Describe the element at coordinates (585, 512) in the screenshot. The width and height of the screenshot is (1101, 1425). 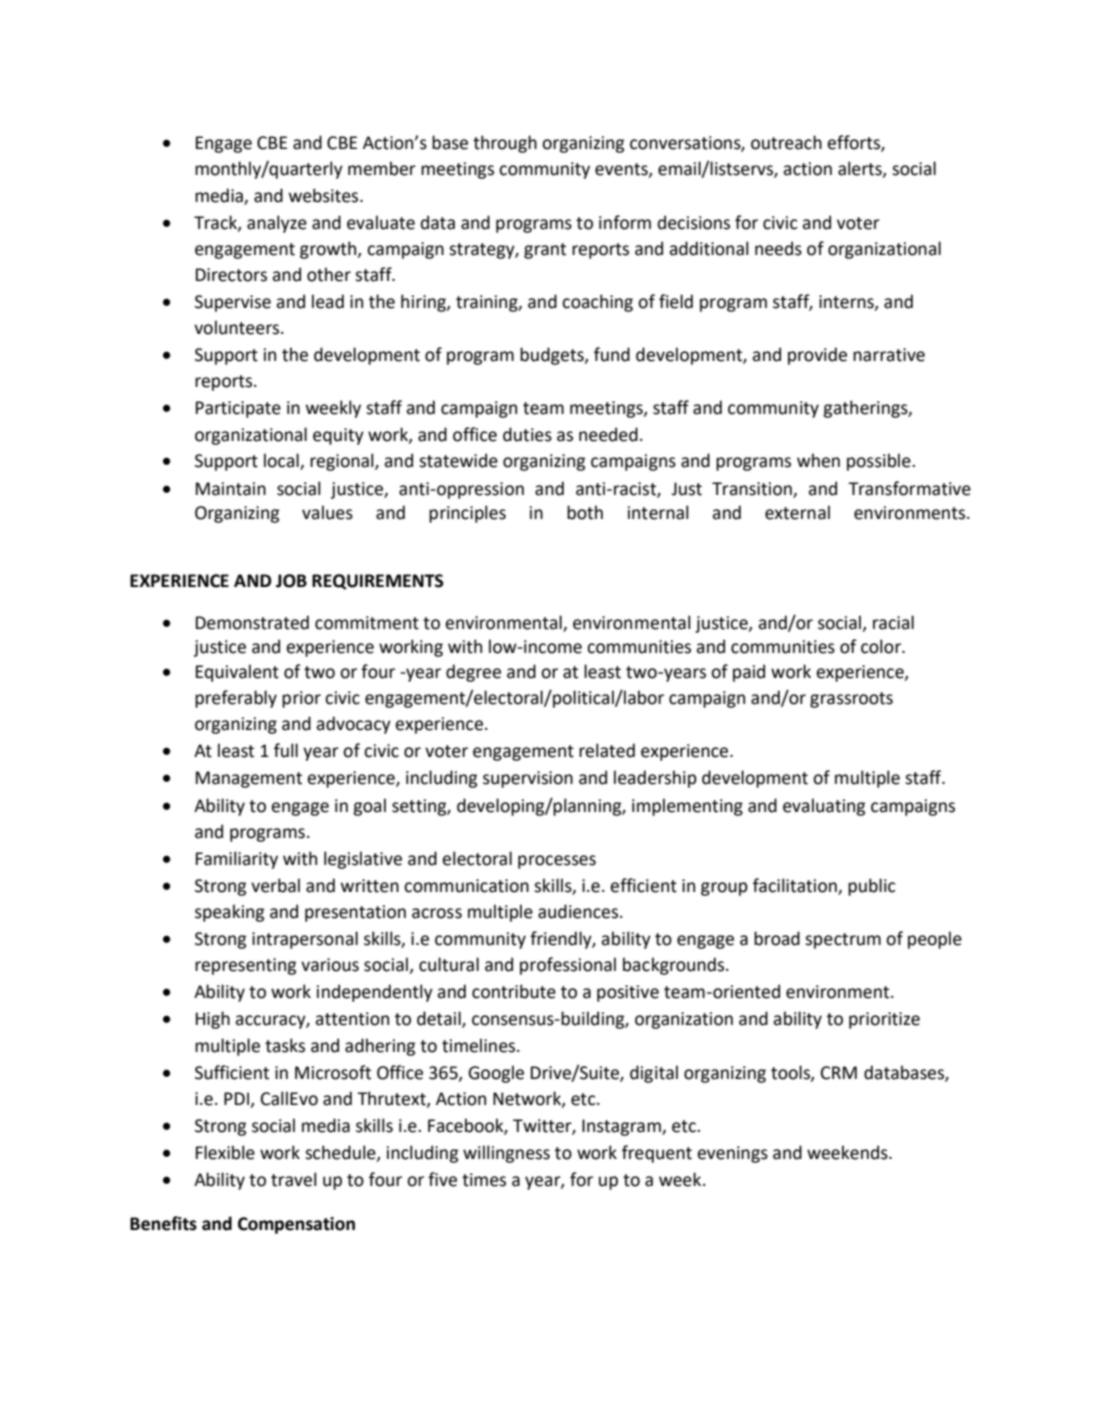
I see `both` at that location.
